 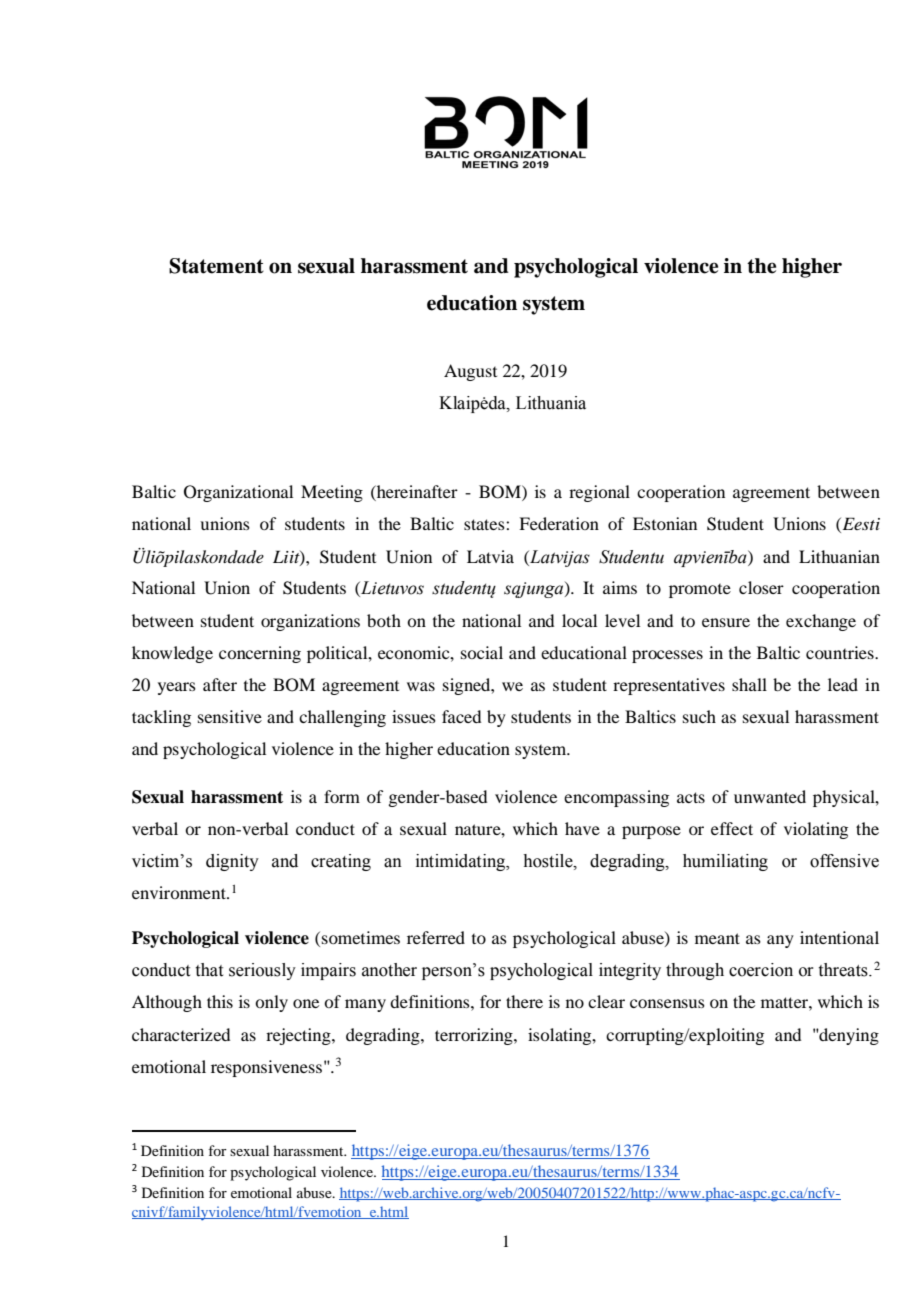 I want to click on Statement, so click(x=216, y=266).
